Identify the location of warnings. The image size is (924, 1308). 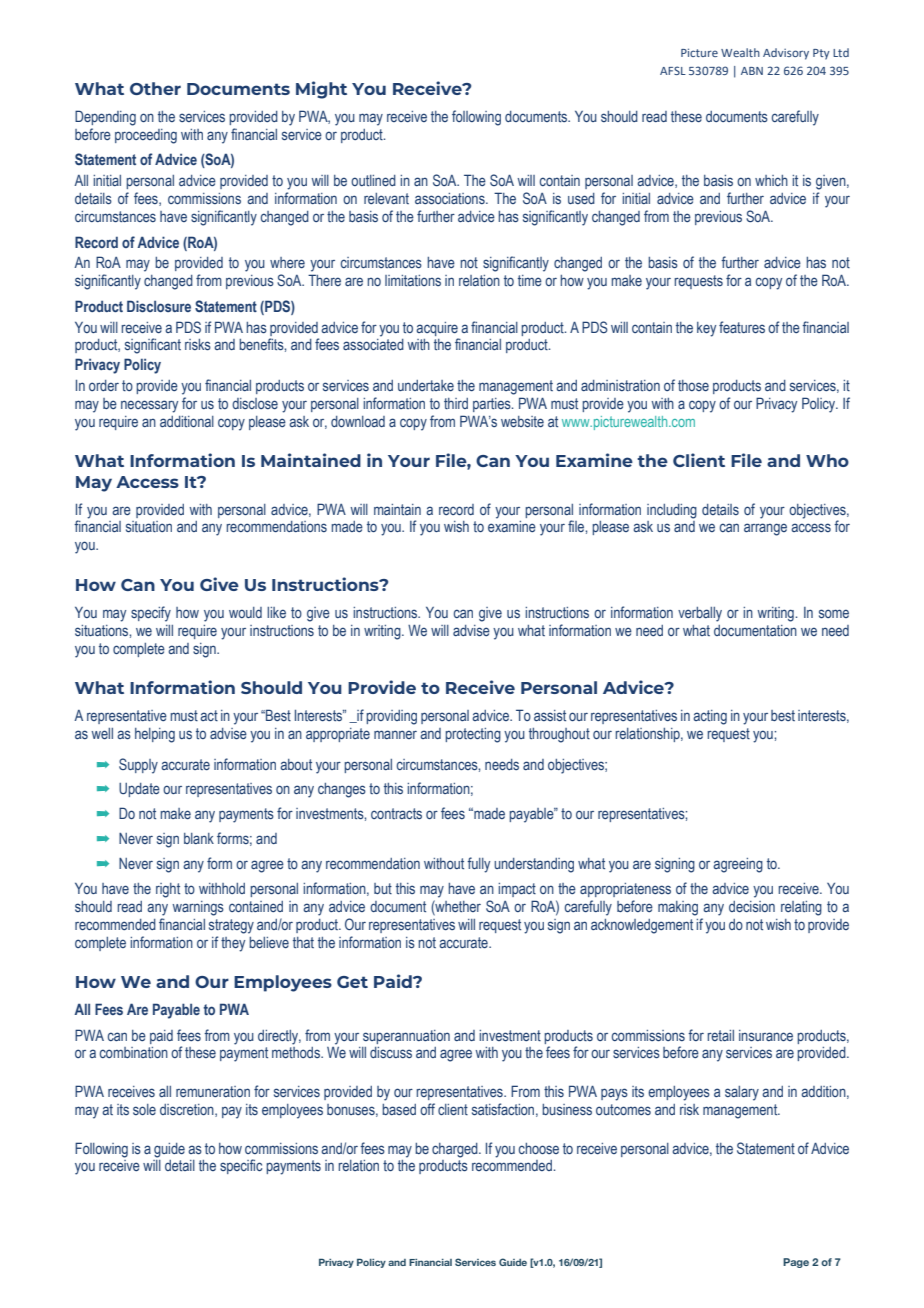
(198, 908).
